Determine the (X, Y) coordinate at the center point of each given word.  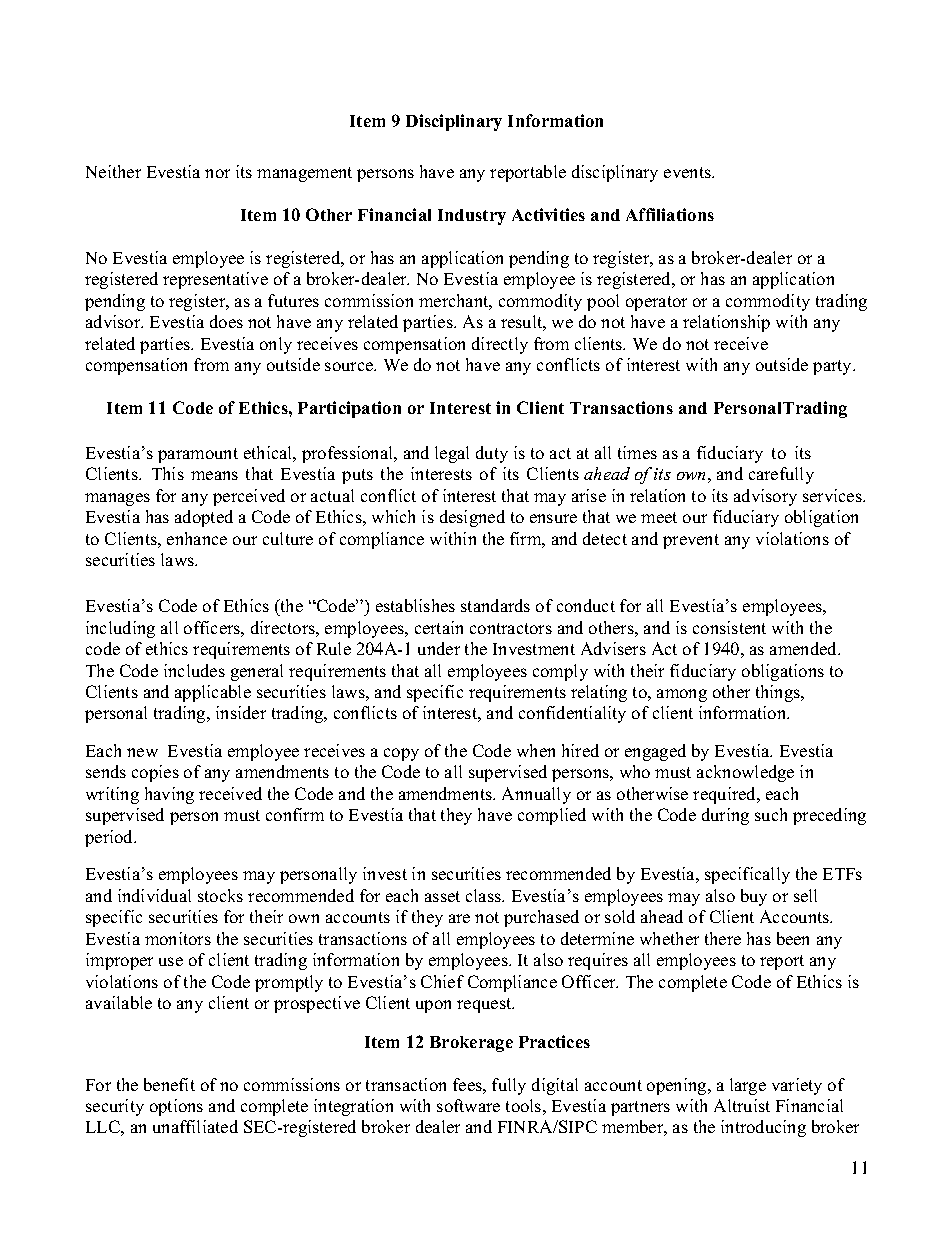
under (439, 648)
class (485, 895)
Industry (472, 217)
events (688, 172)
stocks (220, 895)
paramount (198, 455)
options (176, 1107)
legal (452, 454)
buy (754, 897)
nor (217, 173)
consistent (729, 627)
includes (194, 670)
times (637, 452)
